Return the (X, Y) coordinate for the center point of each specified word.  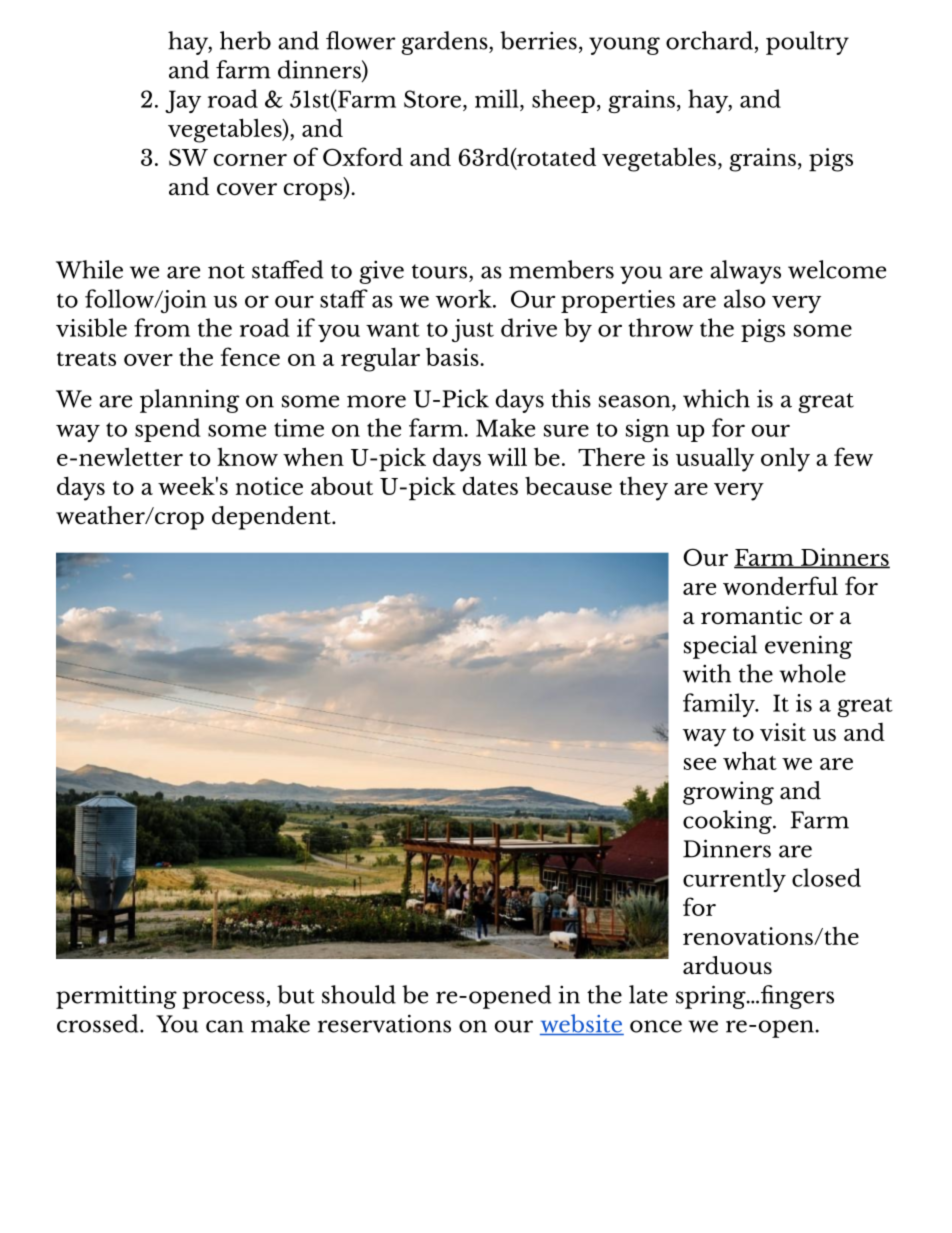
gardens (445, 43)
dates (490, 485)
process (224, 1000)
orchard (709, 40)
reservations (384, 1023)
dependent (272, 518)
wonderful (780, 585)
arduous (727, 965)
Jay (183, 101)
